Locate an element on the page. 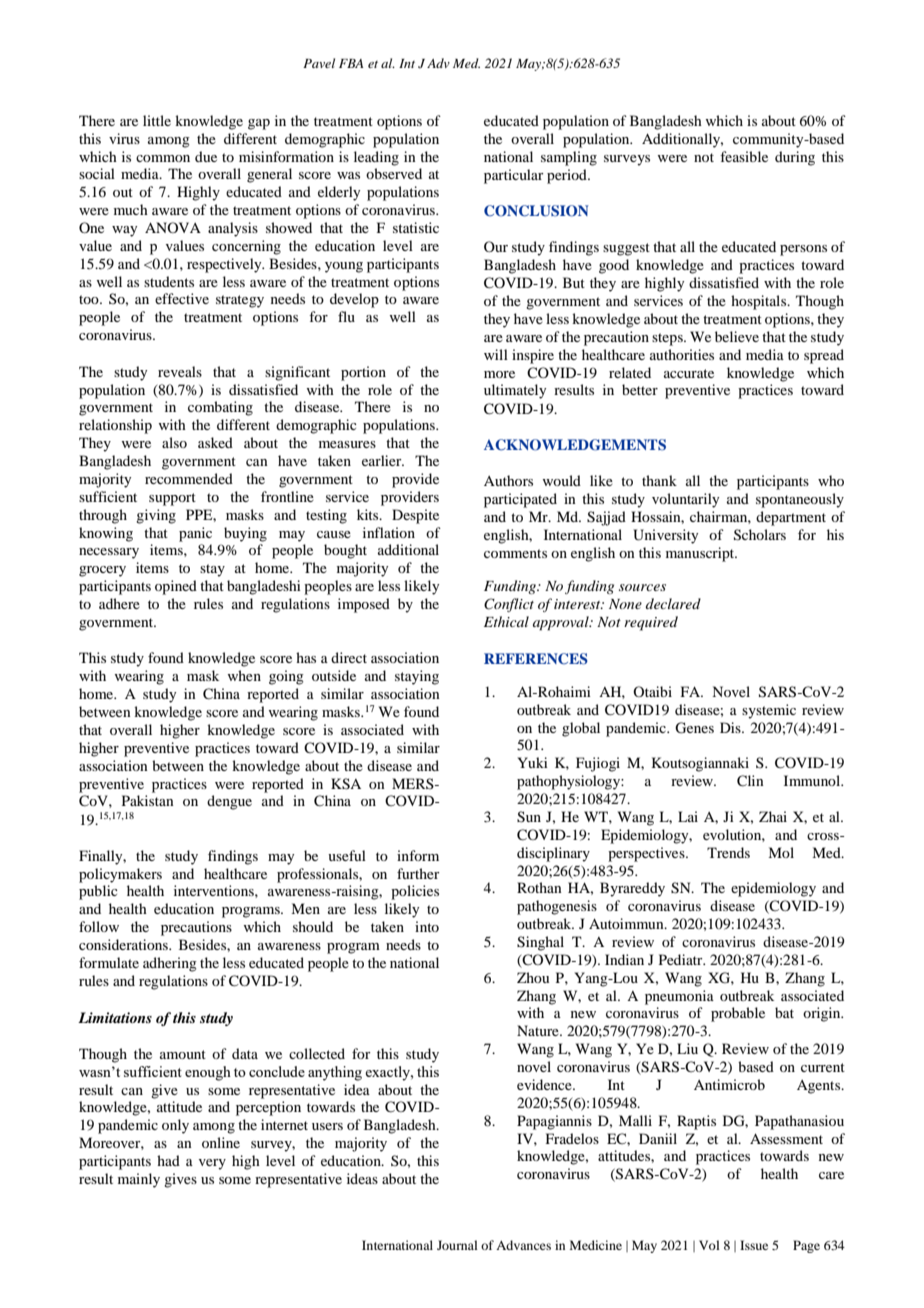  mainly is located at coordinates (139, 1180).
